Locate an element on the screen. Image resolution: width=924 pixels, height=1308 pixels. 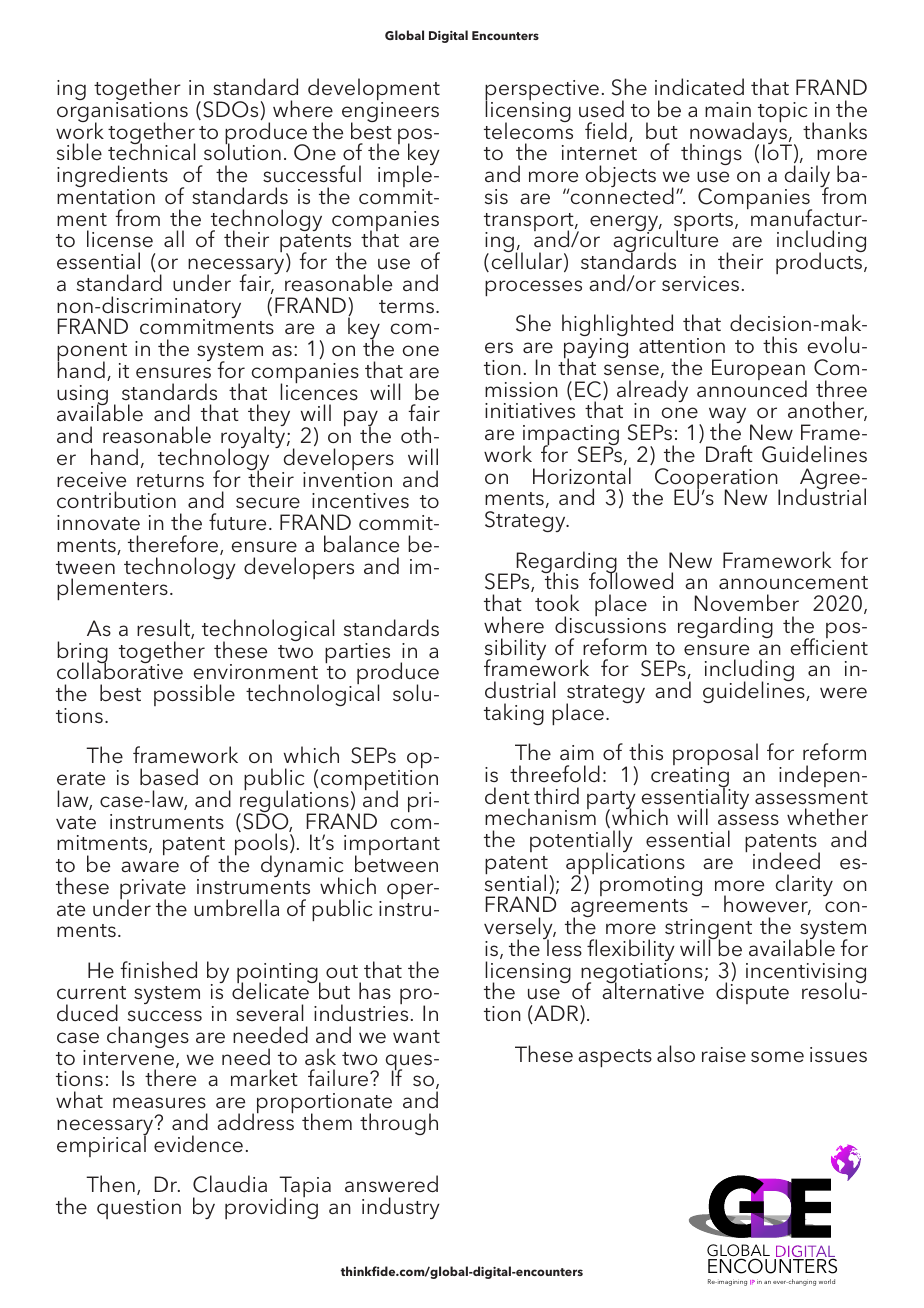
collaborative is located at coordinates (120, 670).
